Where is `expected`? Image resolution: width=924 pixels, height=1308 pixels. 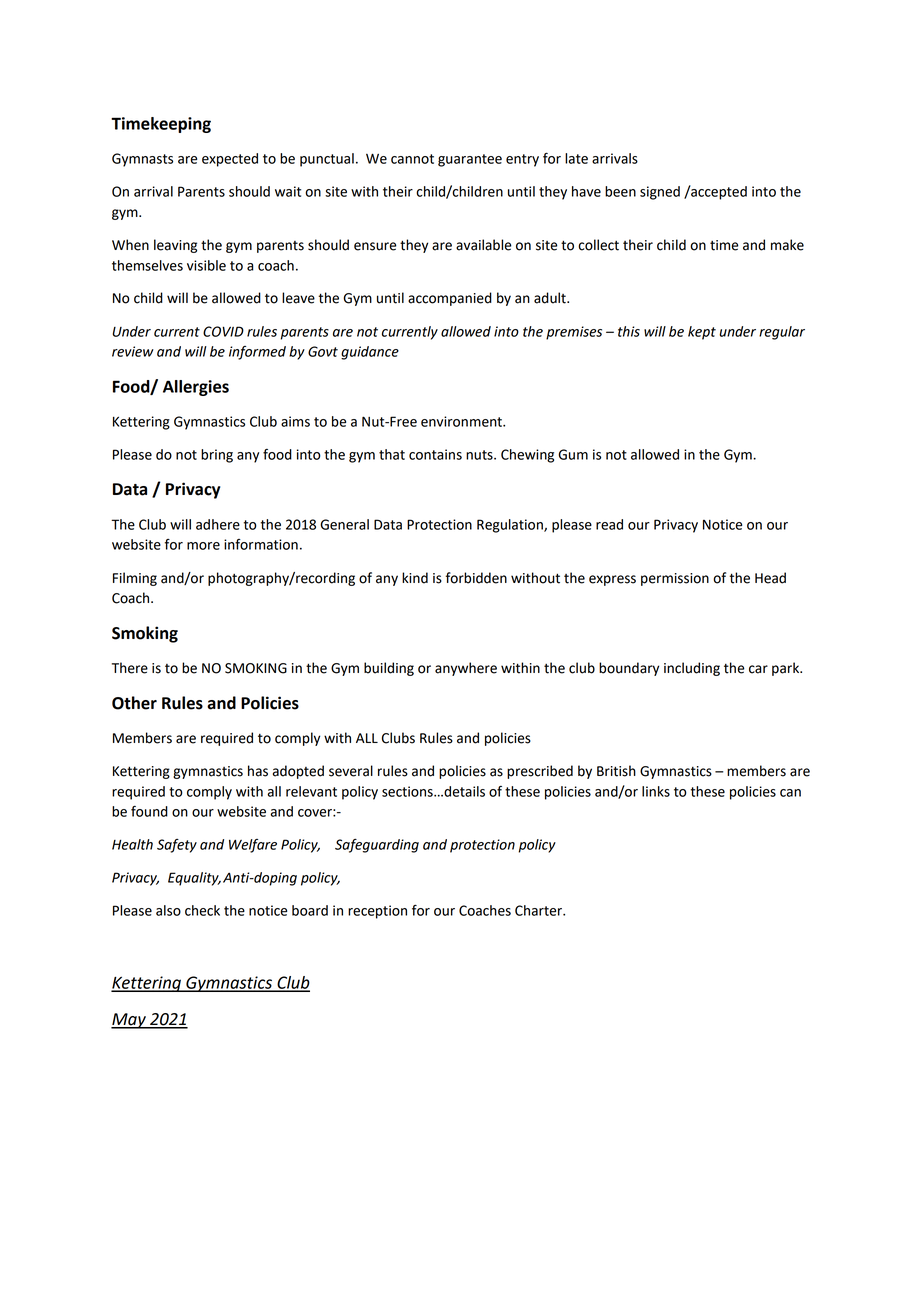 expected is located at coordinates (230, 160).
